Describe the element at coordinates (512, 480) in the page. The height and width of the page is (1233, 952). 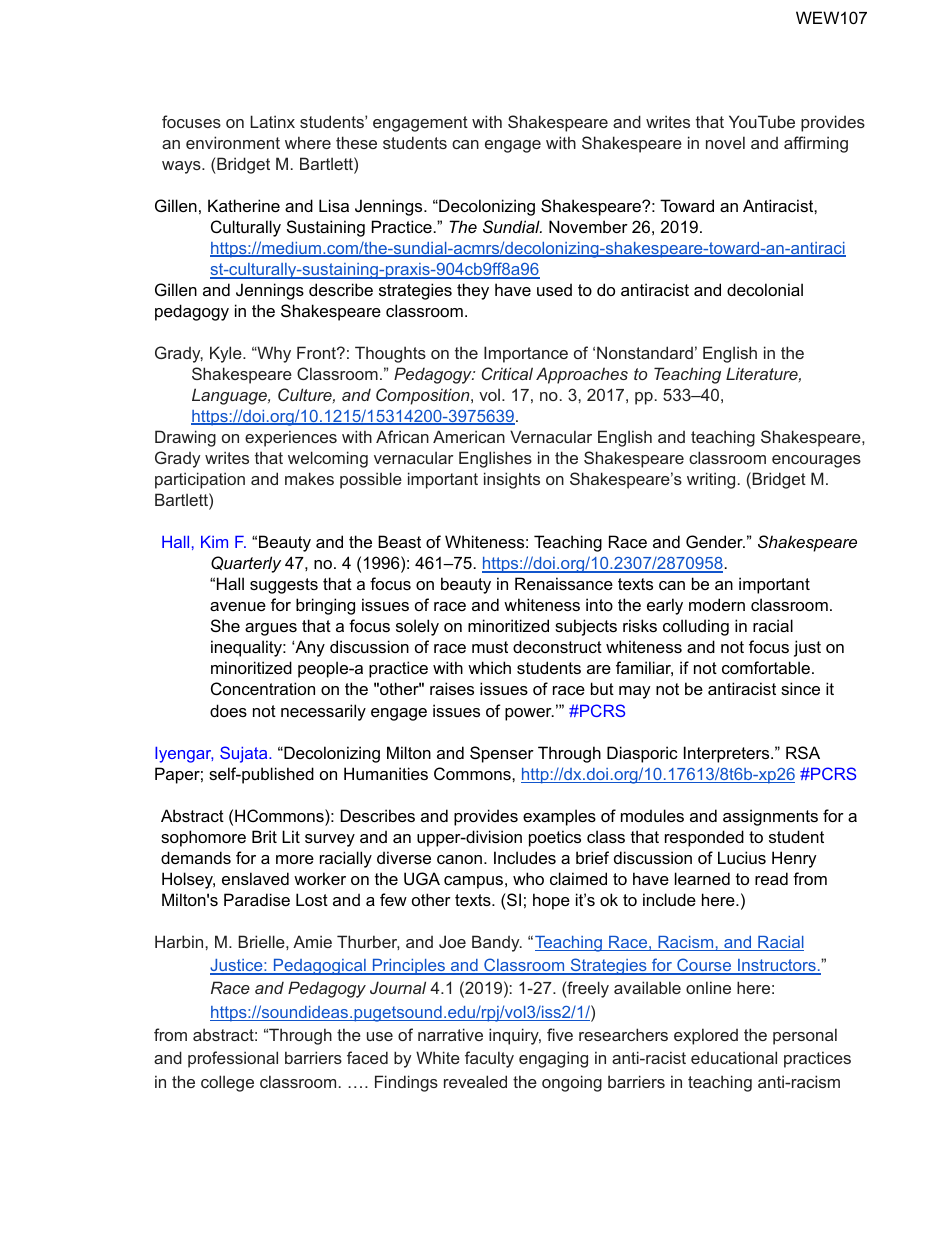
I see `insights` at that location.
